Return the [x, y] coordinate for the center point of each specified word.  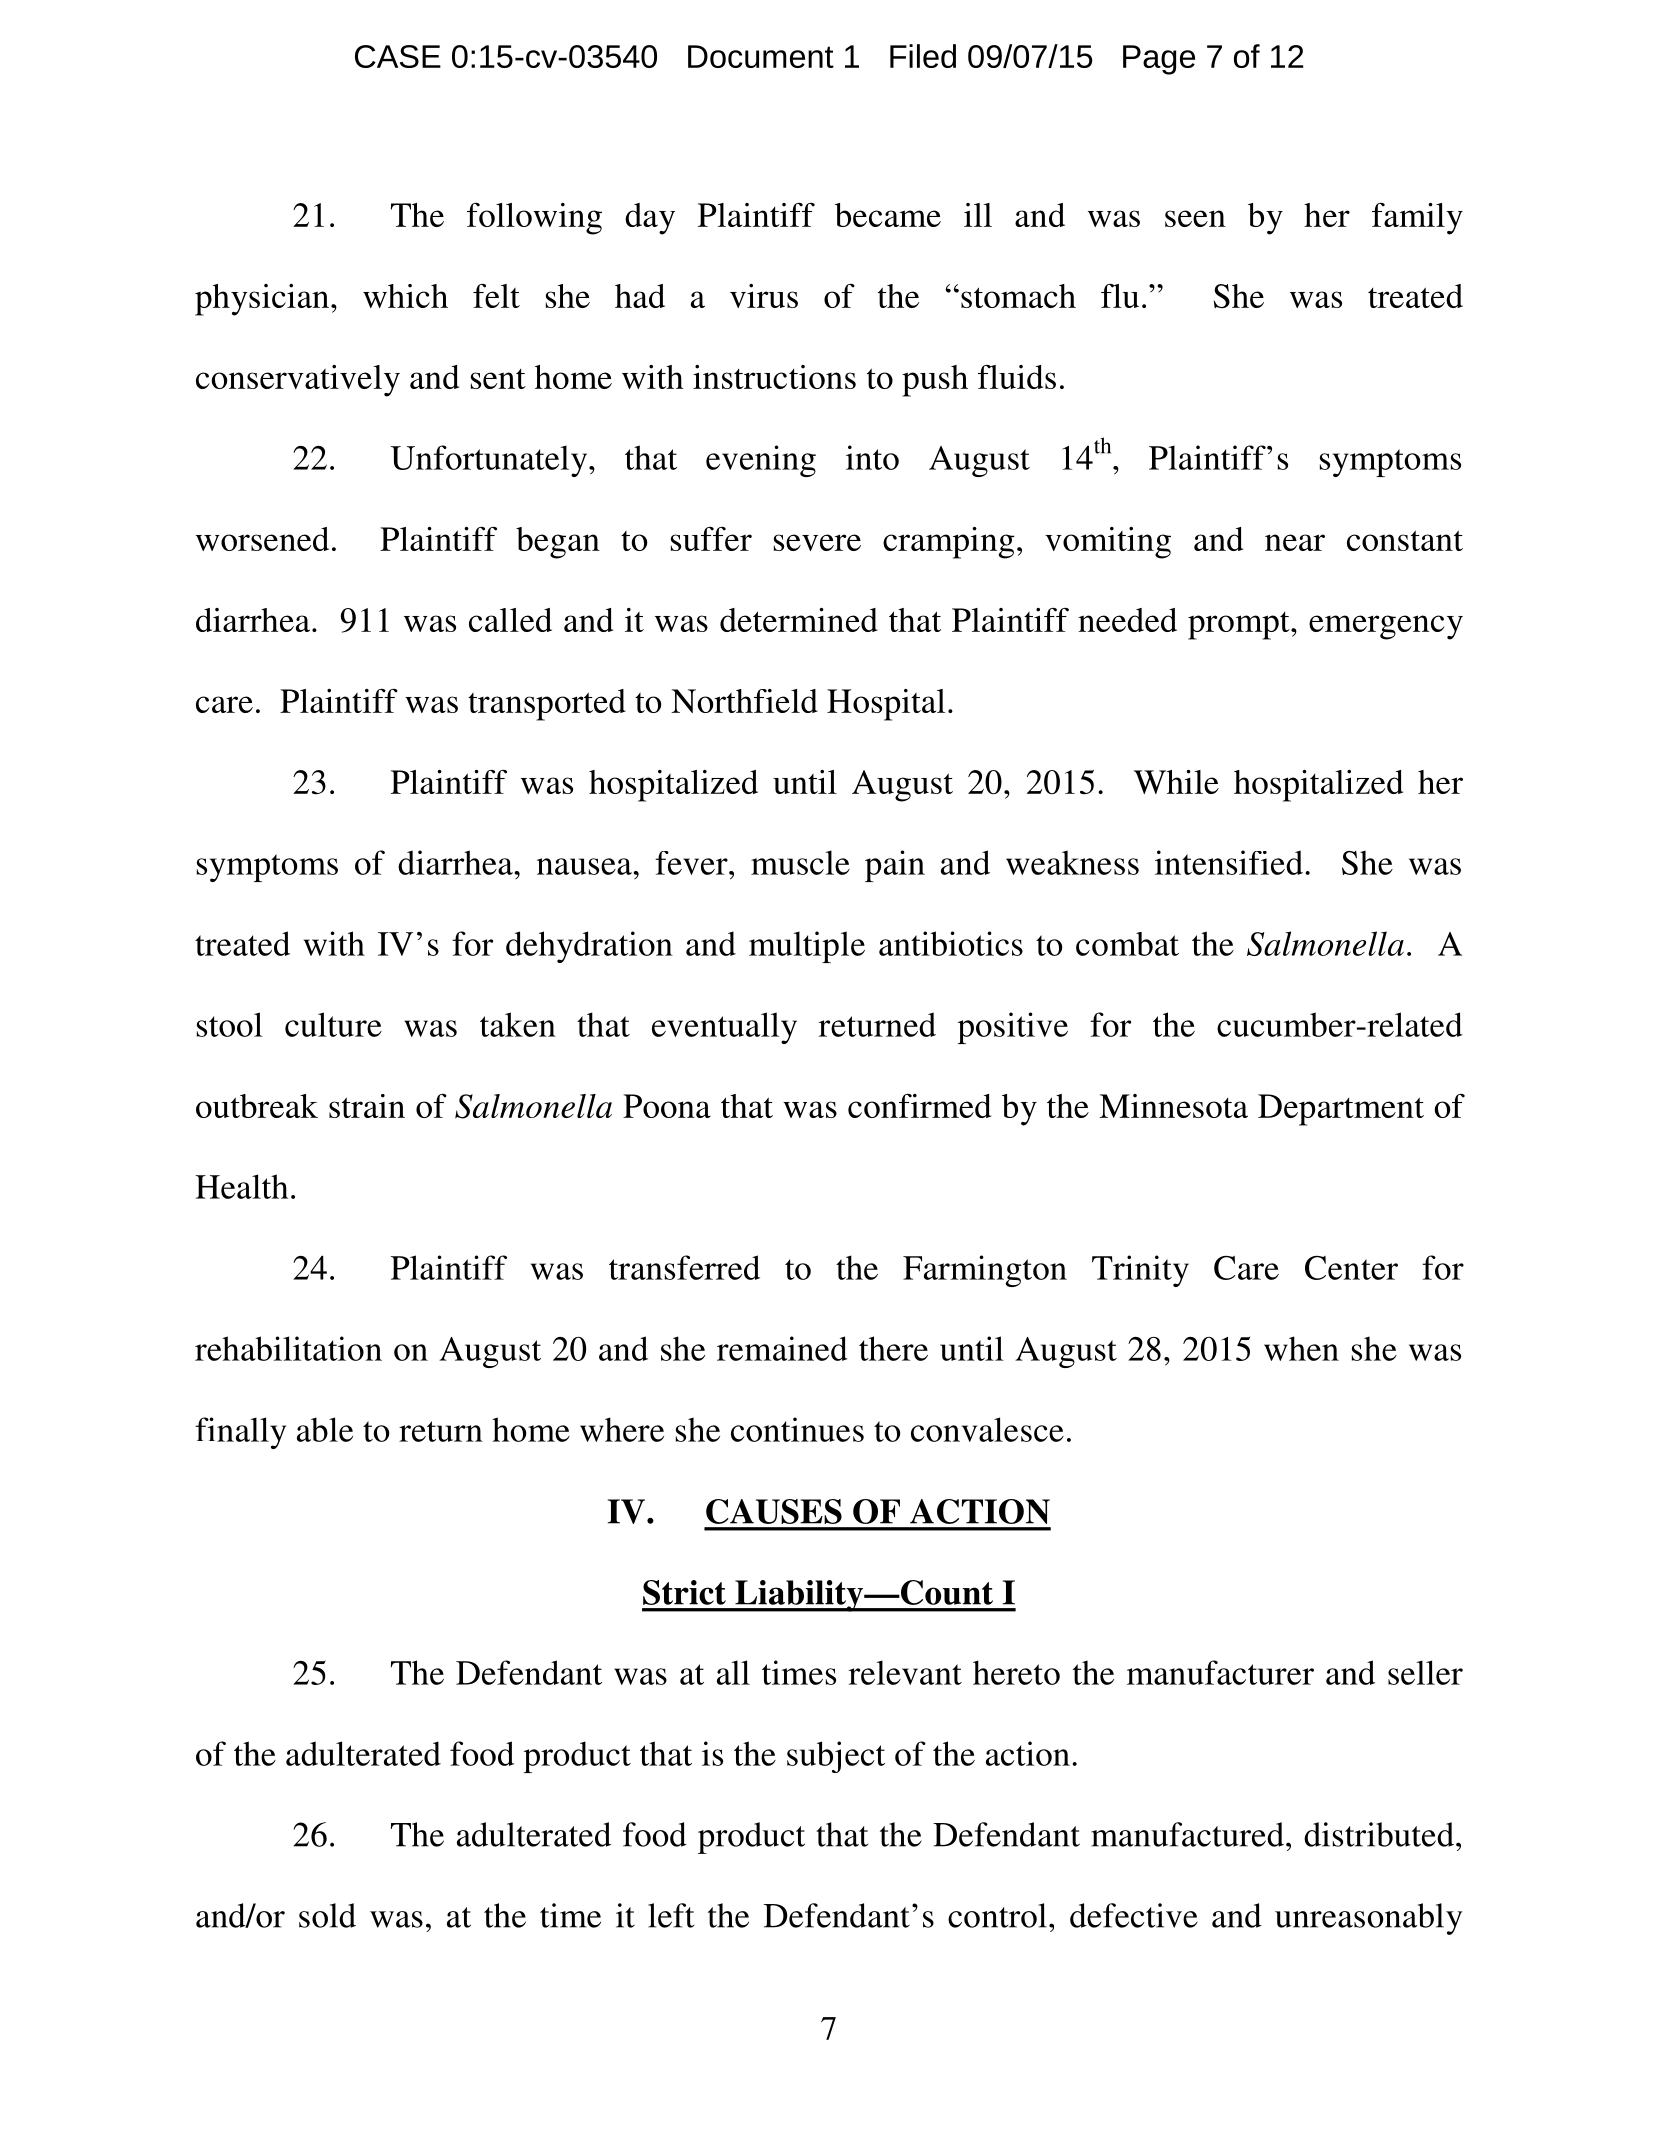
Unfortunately [490, 461]
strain [367, 1106]
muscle [800, 862]
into [872, 457]
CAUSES [774, 1511]
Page [1159, 60]
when [1301, 1348]
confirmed [919, 1106]
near [1295, 542]
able [325, 1429]
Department [1341, 1110]
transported [547, 705]
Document [761, 56]
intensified [1229, 862]
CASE [398, 56]
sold [327, 1915]
